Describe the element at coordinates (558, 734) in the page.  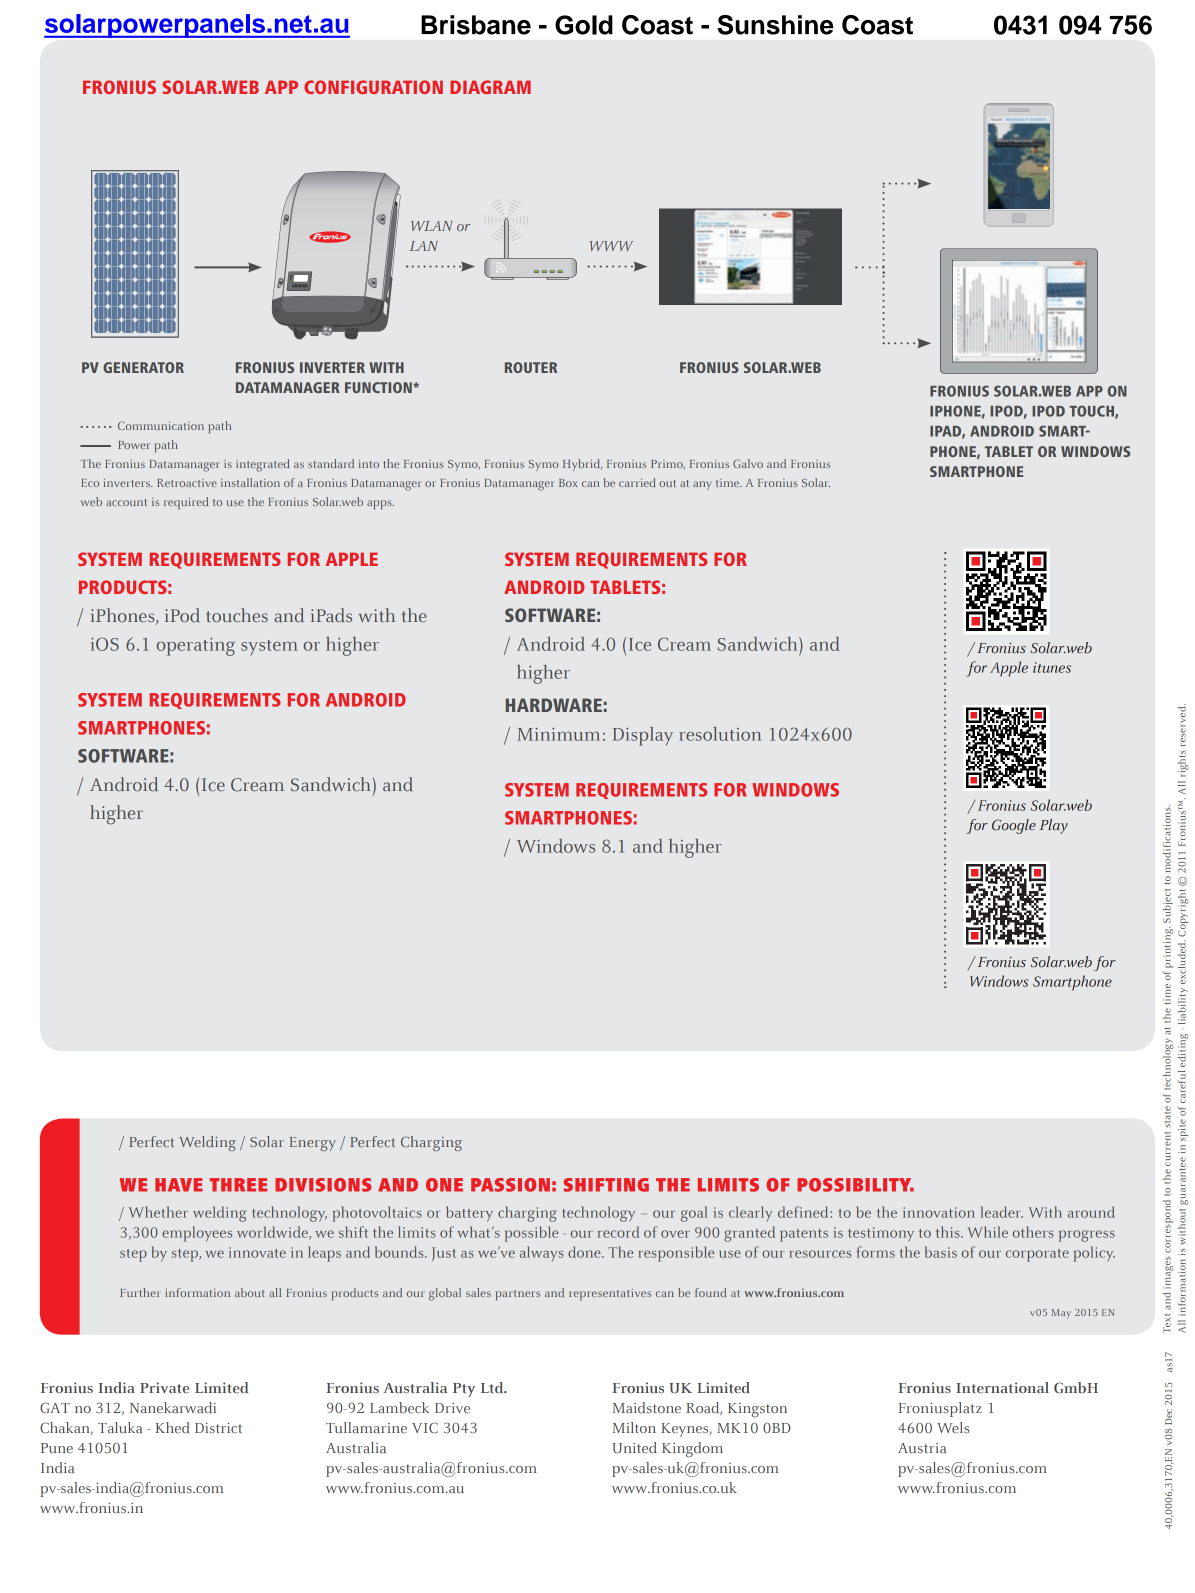
I see `Minimum` at that location.
